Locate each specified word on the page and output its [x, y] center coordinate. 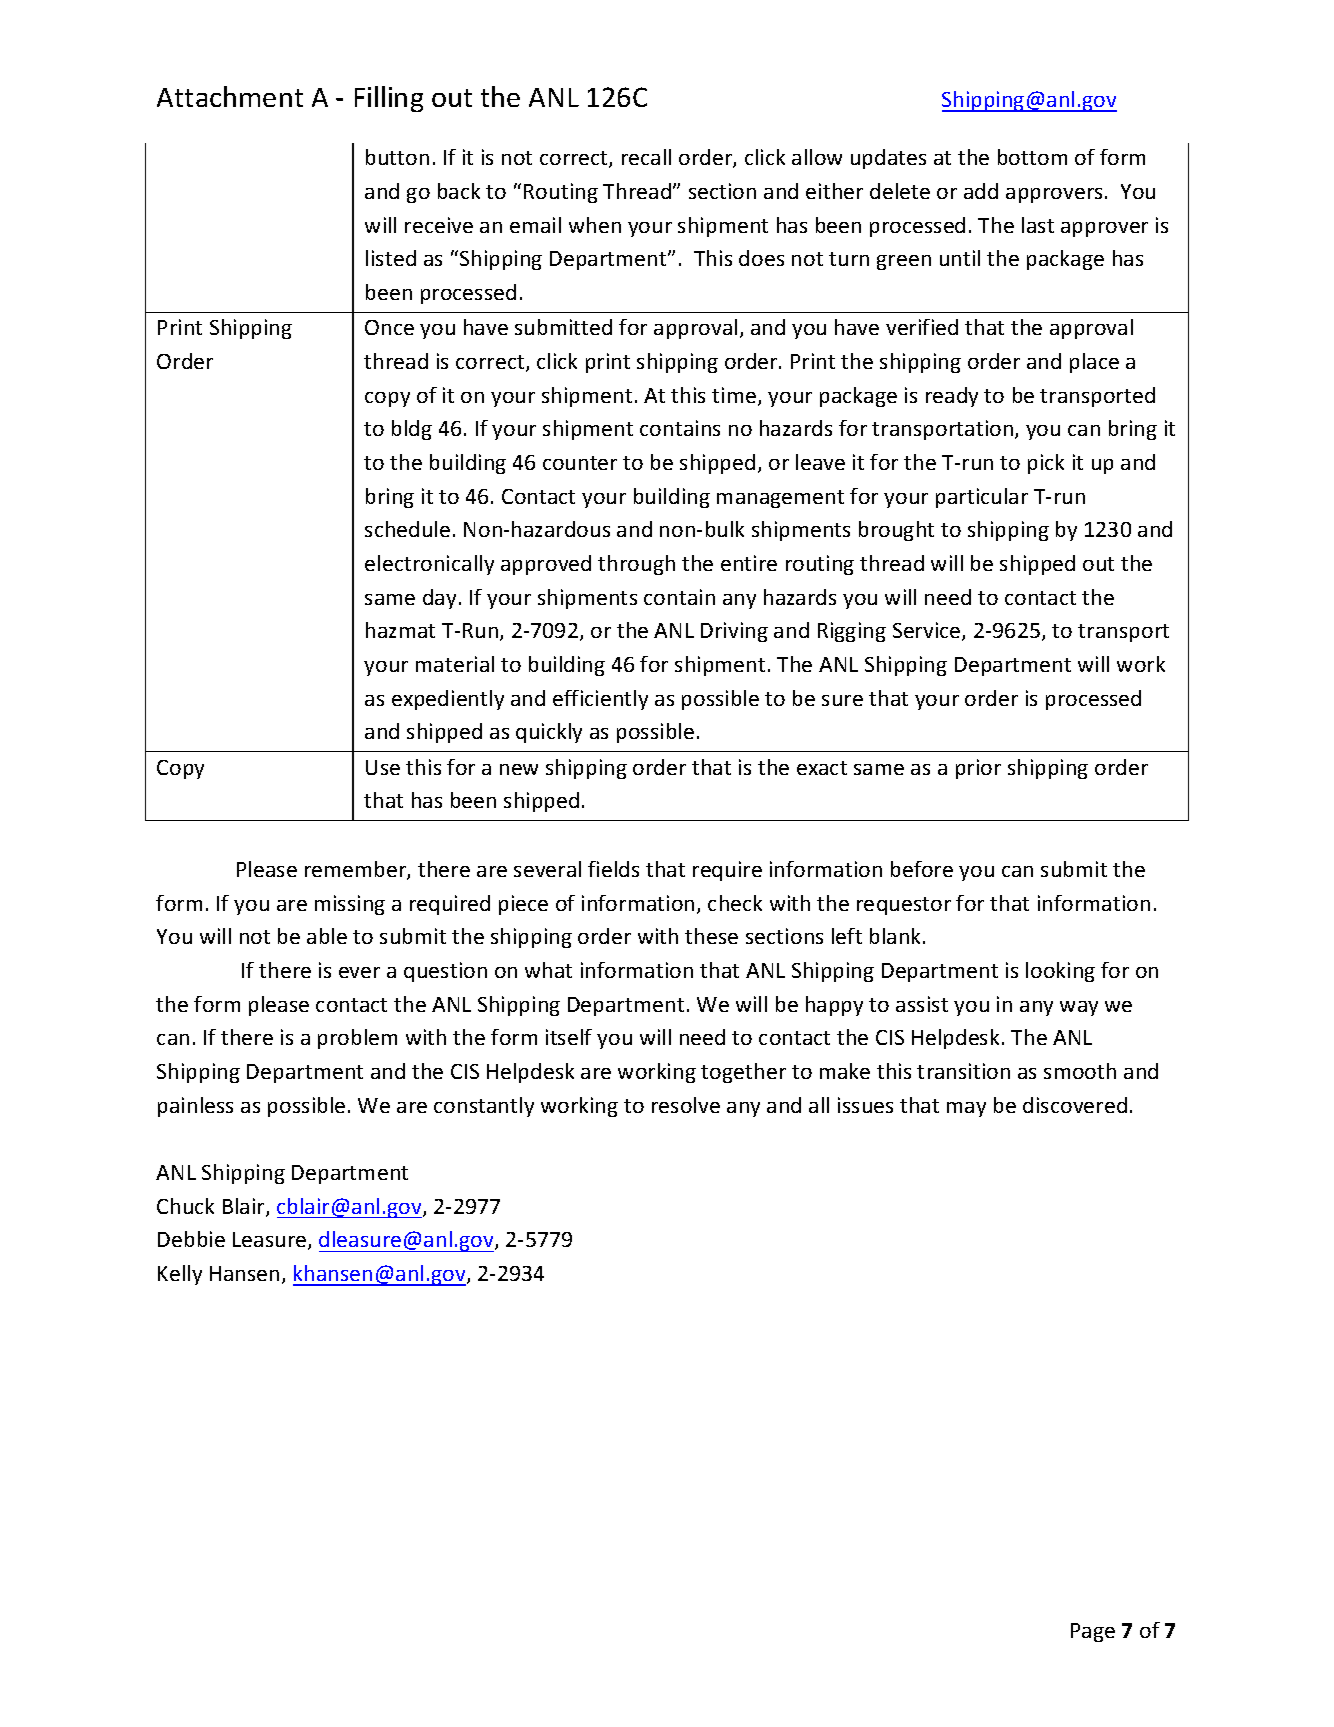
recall [646, 157]
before [922, 869]
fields [613, 869]
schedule [407, 529]
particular [982, 498]
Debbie [191, 1239]
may [966, 1109]
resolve [686, 1105]
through [636, 565]
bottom [1032, 157]
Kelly [180, 1275]
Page [1093, 1632]
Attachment [230, 96]
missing [350, 905]
